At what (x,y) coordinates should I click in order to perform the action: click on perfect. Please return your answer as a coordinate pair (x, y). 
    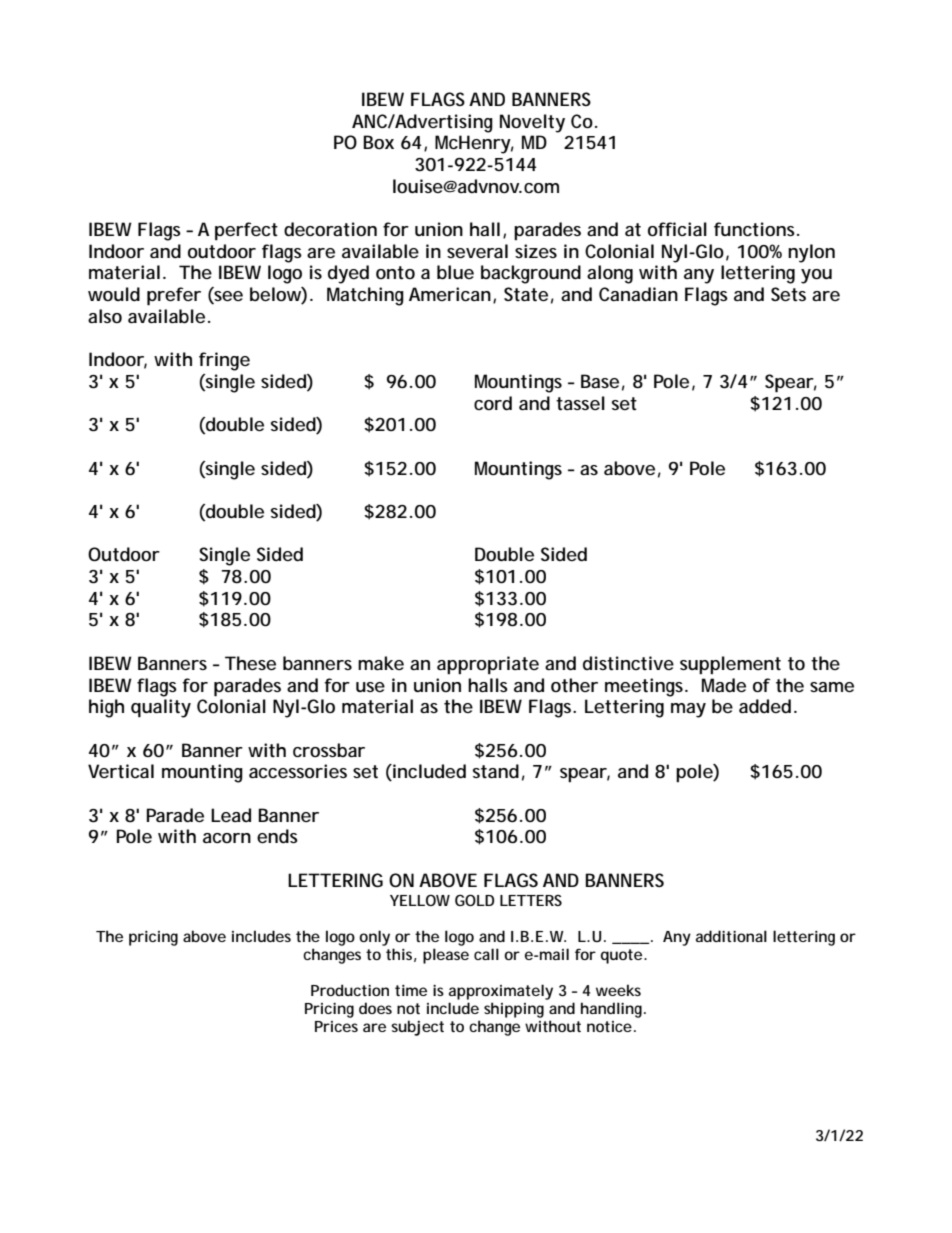
    Looking at the image, I should click on (246, 231).
